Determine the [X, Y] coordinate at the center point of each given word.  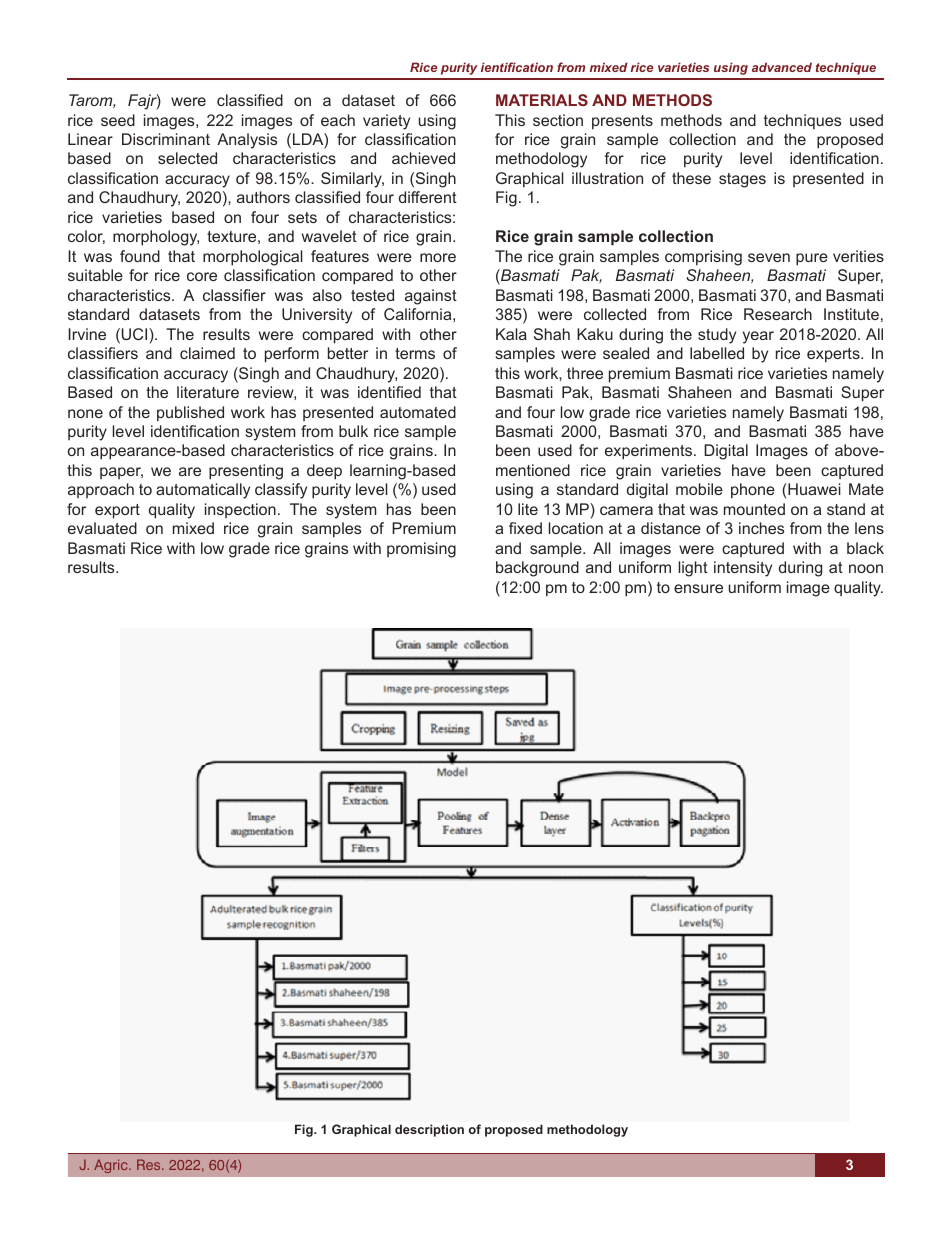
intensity [743, 569]
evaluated [102, 528]
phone [753, 490]
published [190, 413]
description [429, 1130]
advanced [782, 67]
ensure [698, 588]
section [558, 120]
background [537, 569]
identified [389, 392]
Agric [112, 1166]
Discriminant [166, 139]
